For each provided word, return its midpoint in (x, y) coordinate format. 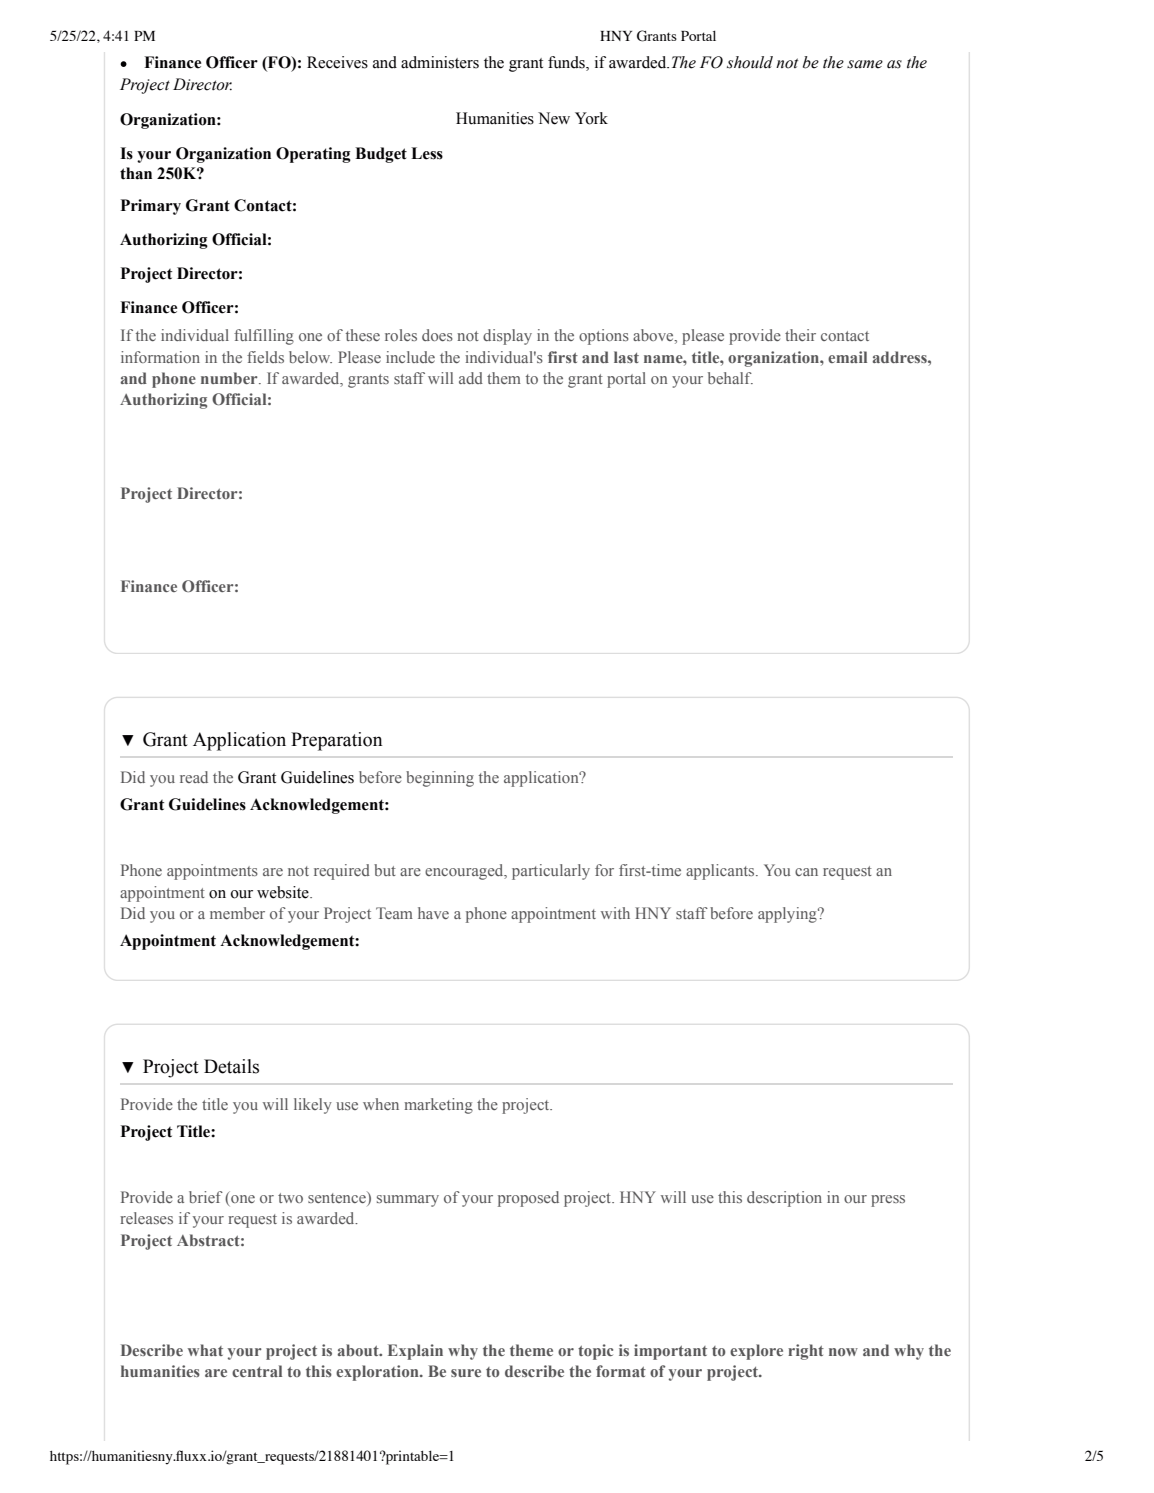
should (750, 62)
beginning (440, 779)
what (205, 1350)
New (554, 118)
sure (466, 1373)
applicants (721, 872)
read (194, 777)
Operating (313, 155)
